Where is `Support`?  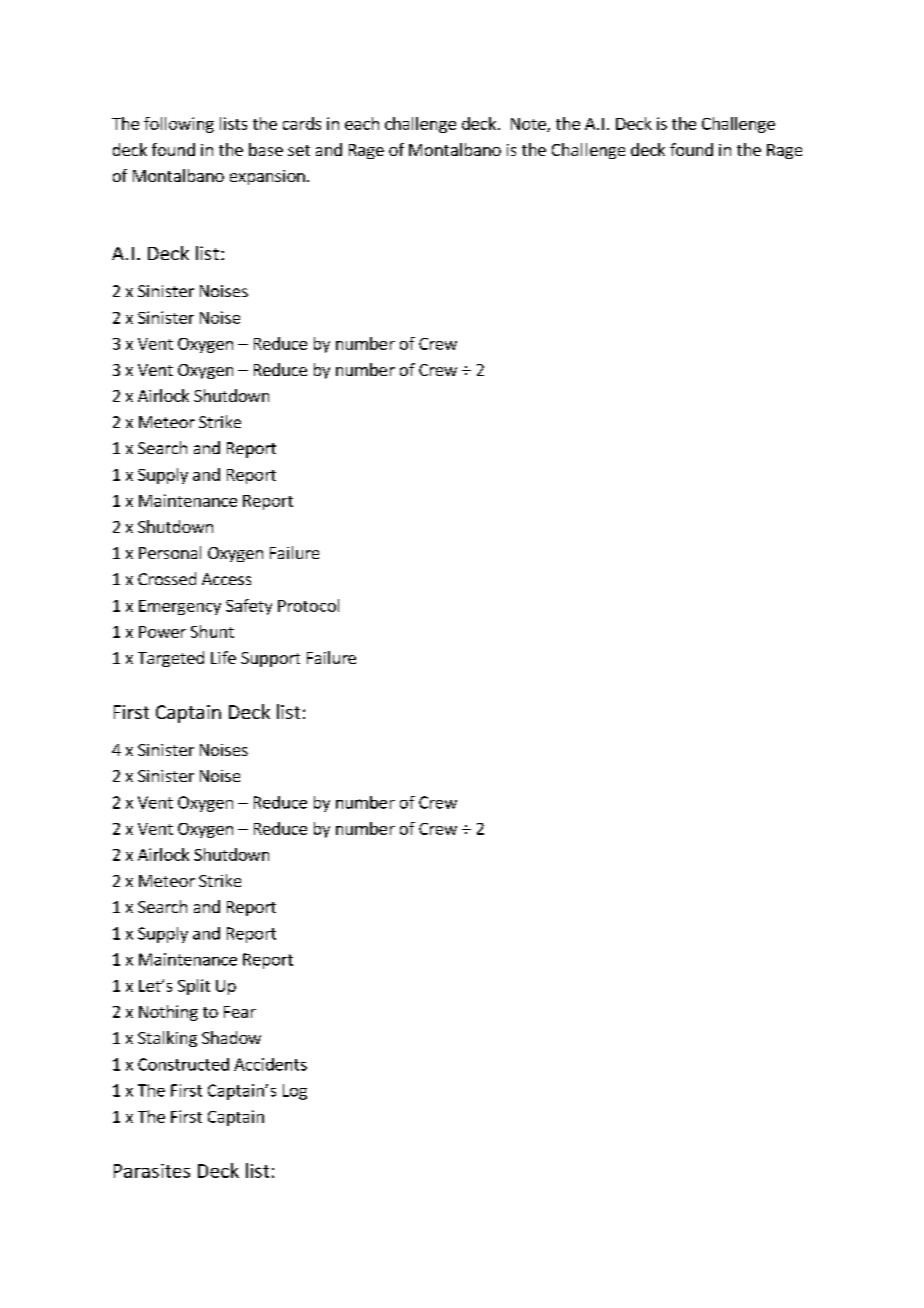 Support is located at coordinates (270, 659).
